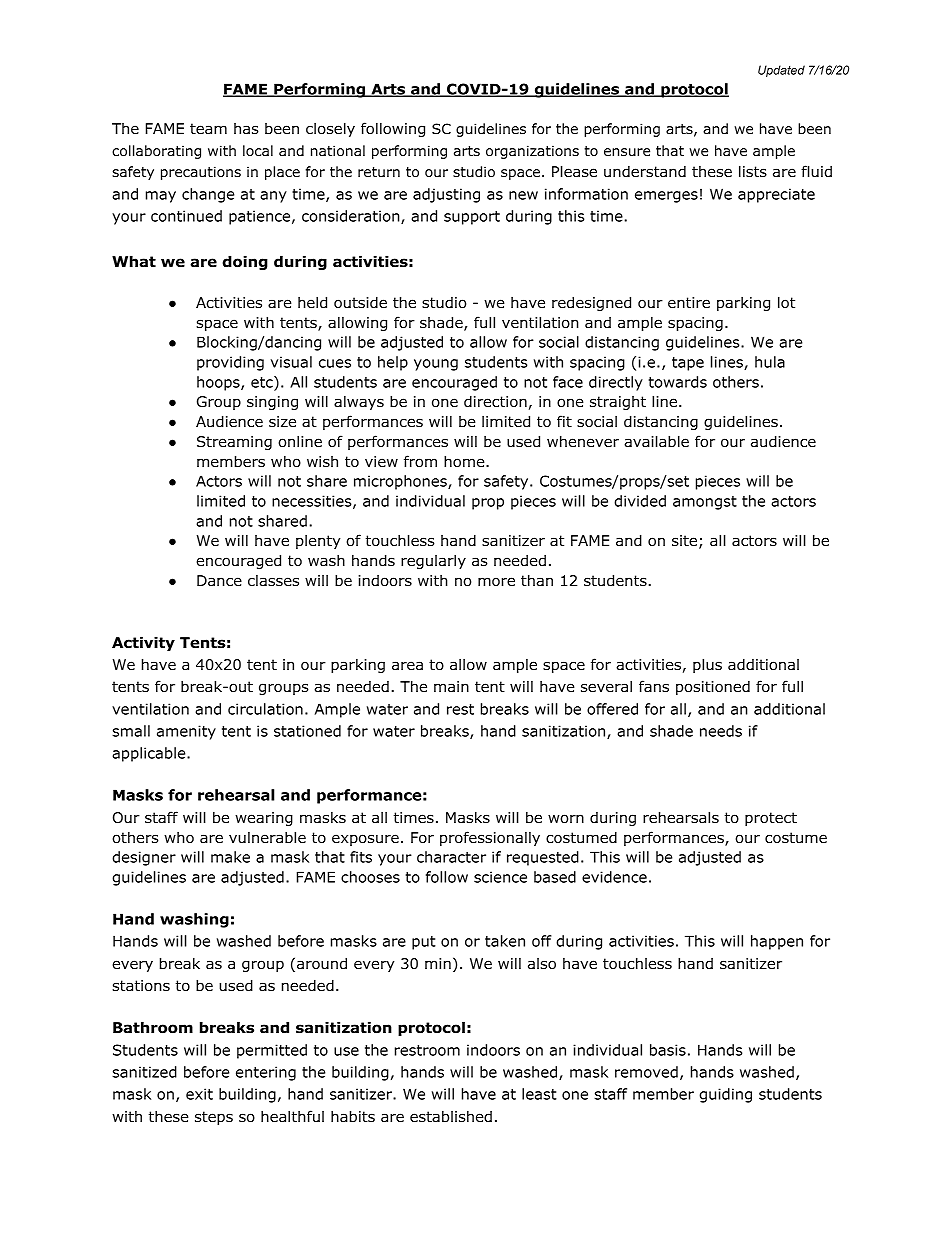  Describe the element at coordinates (219, 581) in the screenshot. I see `Dance` at that location.
